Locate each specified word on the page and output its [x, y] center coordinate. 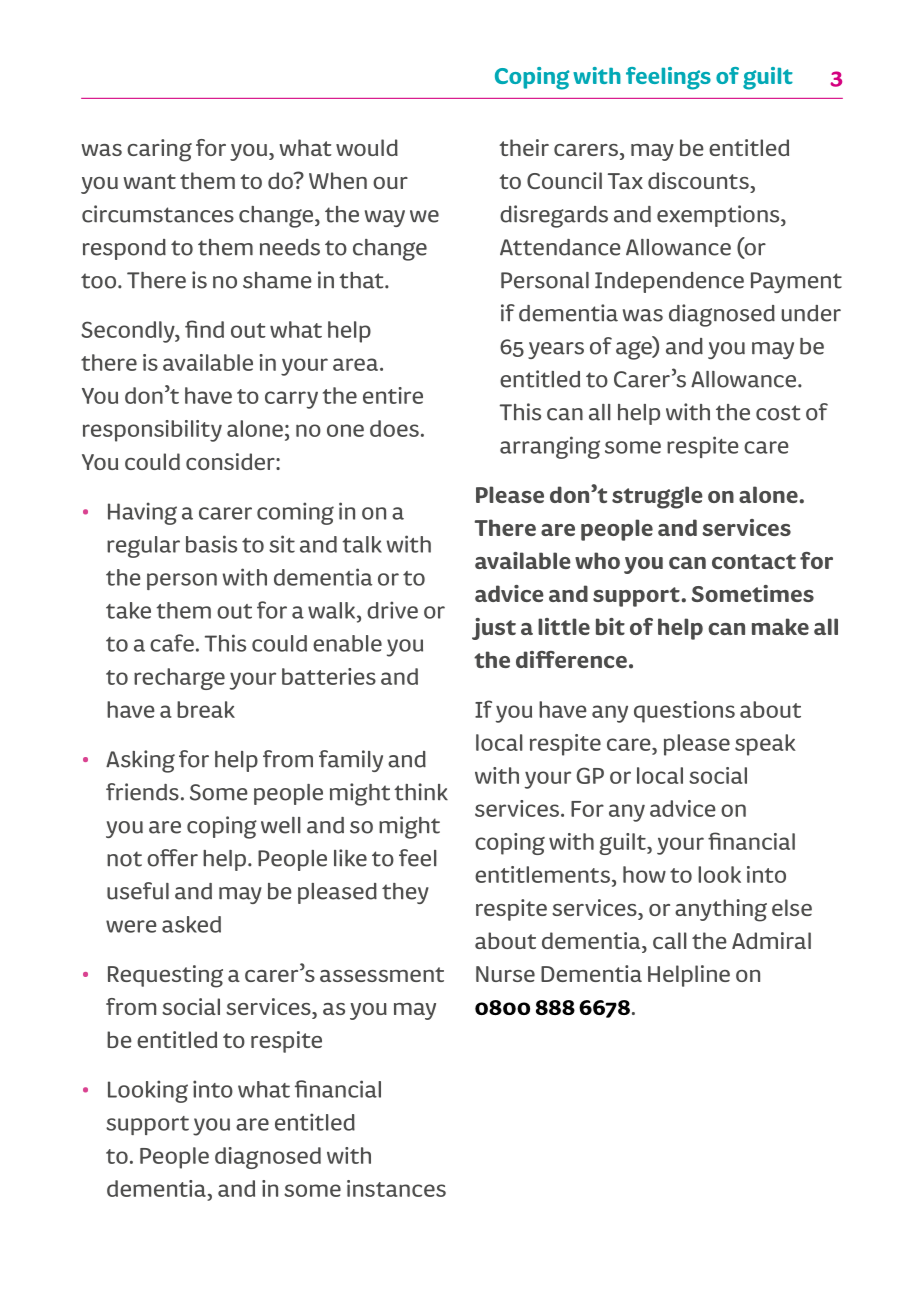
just [494, 629]
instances [396, 1188]
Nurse [505, 974]
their [524, 147]
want [149, 181]
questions [684, 712]
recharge [179, 679]
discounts [698, 180]
